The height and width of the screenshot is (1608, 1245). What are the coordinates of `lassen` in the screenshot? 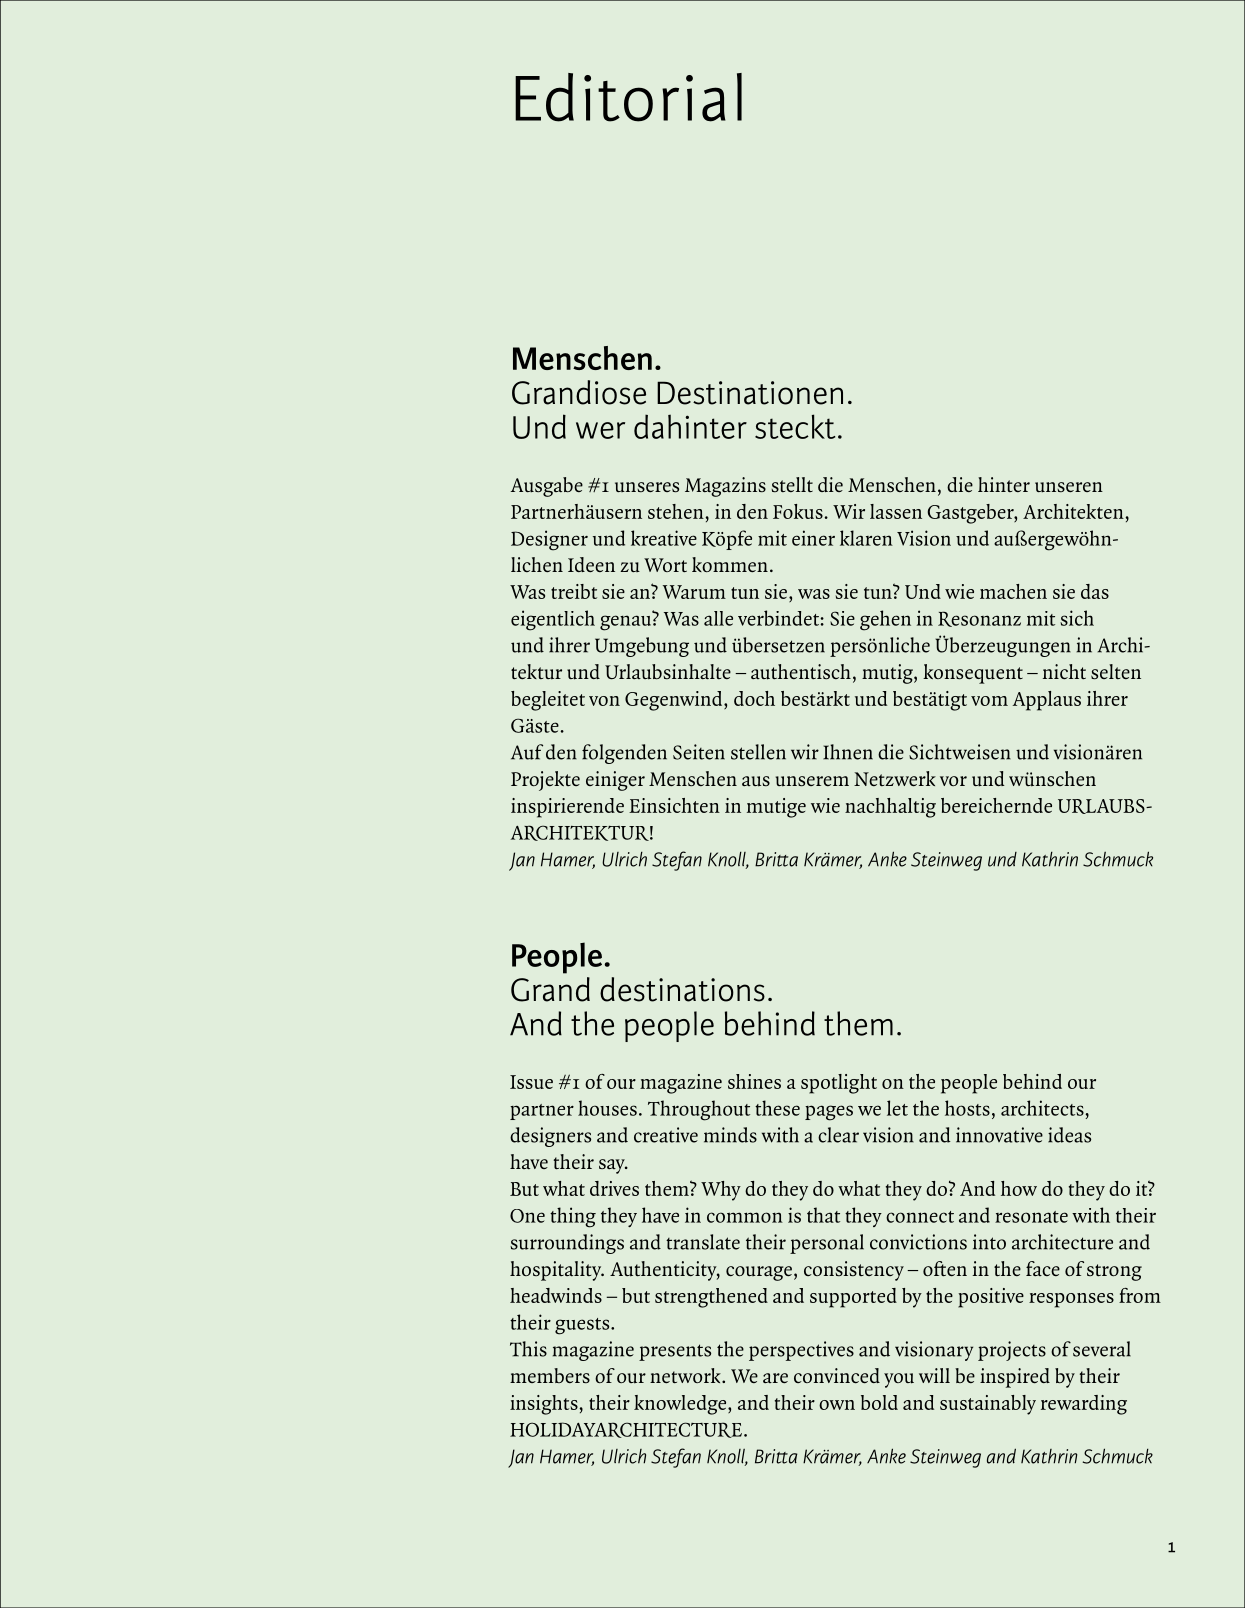 It's located at (896, 511).
